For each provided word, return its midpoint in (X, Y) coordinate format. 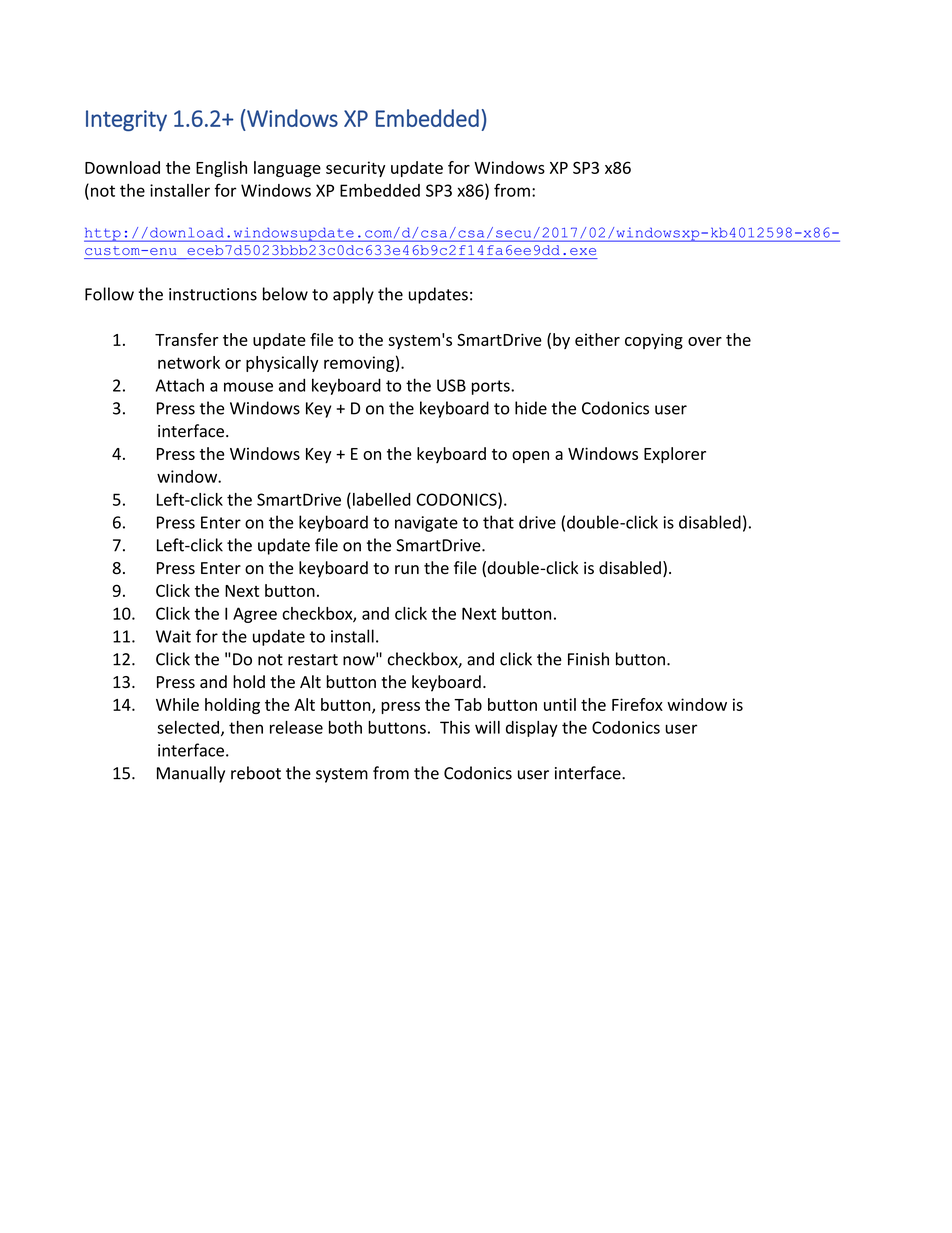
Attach (180, 385)
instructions (213, 294)
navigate (426, 524)
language (287, 169)
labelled (382, 499)
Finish (588, 659)
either (597, 339)
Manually (191, 774)
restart (313, 660)
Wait (173, 636)
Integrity (126, 120)
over (705, 341)
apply (353, 295)
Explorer (675, 455)
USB (451, 385)
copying (654, 341)
